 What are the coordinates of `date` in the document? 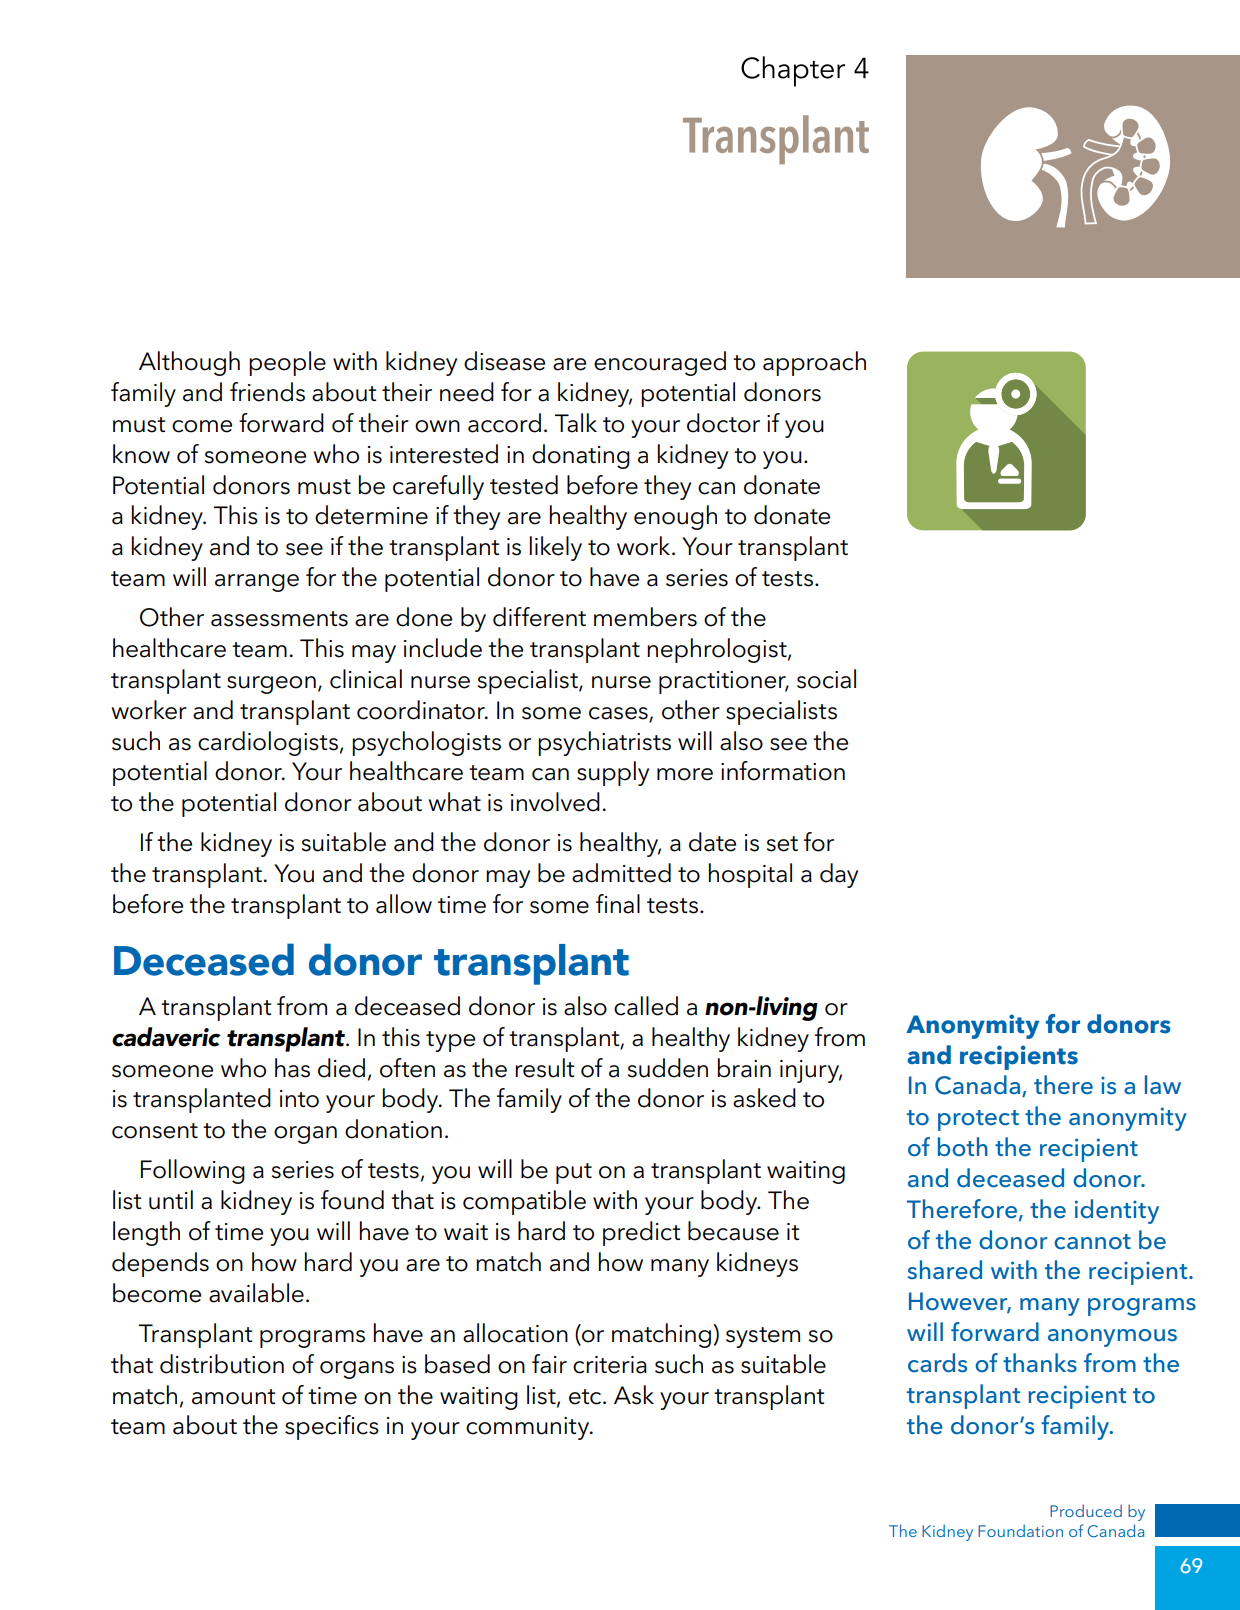 It's located at (712, 842).
